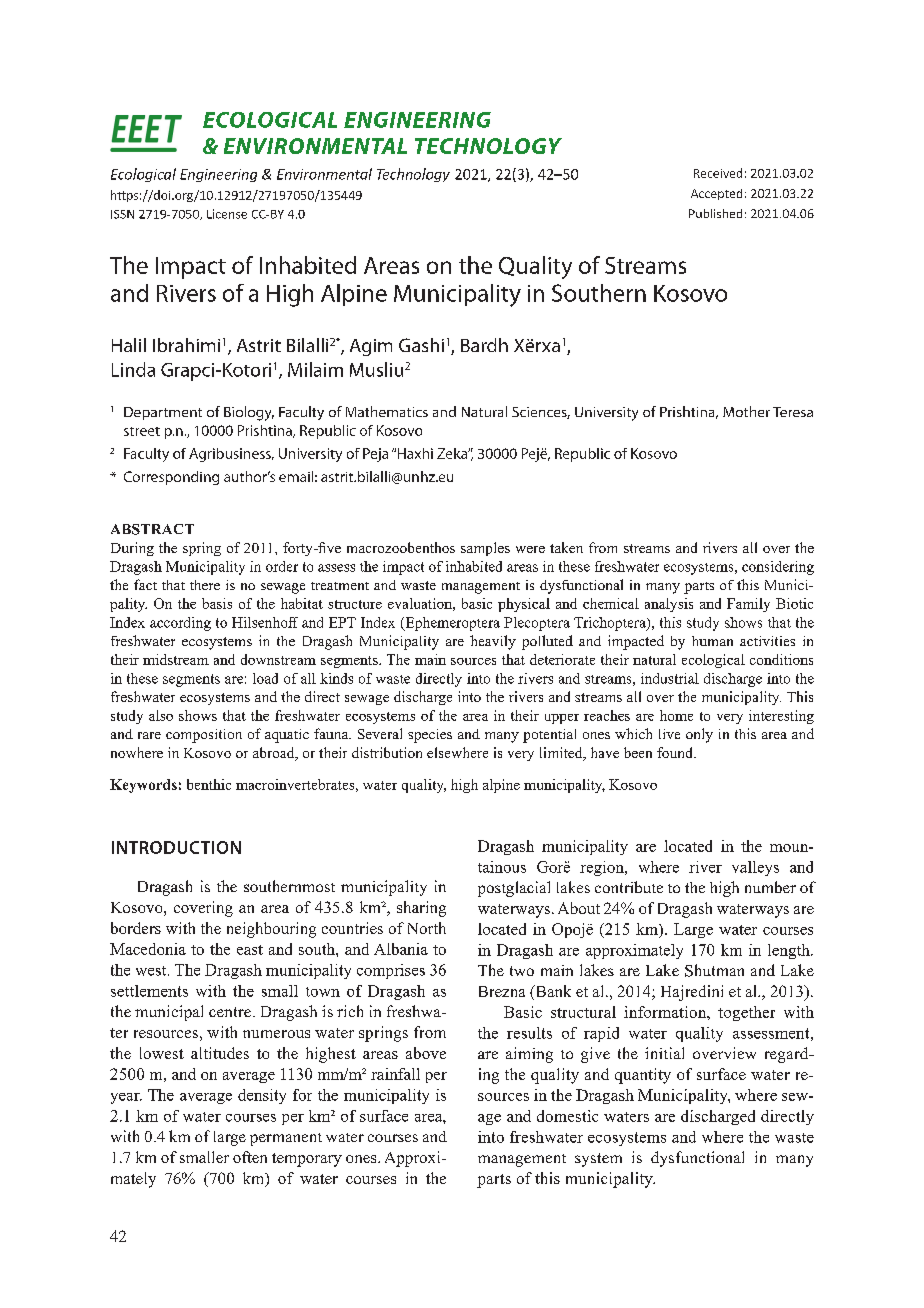 Image resolution: width=924 pixels, height=1308 pixels. What do you see at coordinates (643, 1076) in the screenshot?
I see `quantity` at bounding box center [643, 1076].
